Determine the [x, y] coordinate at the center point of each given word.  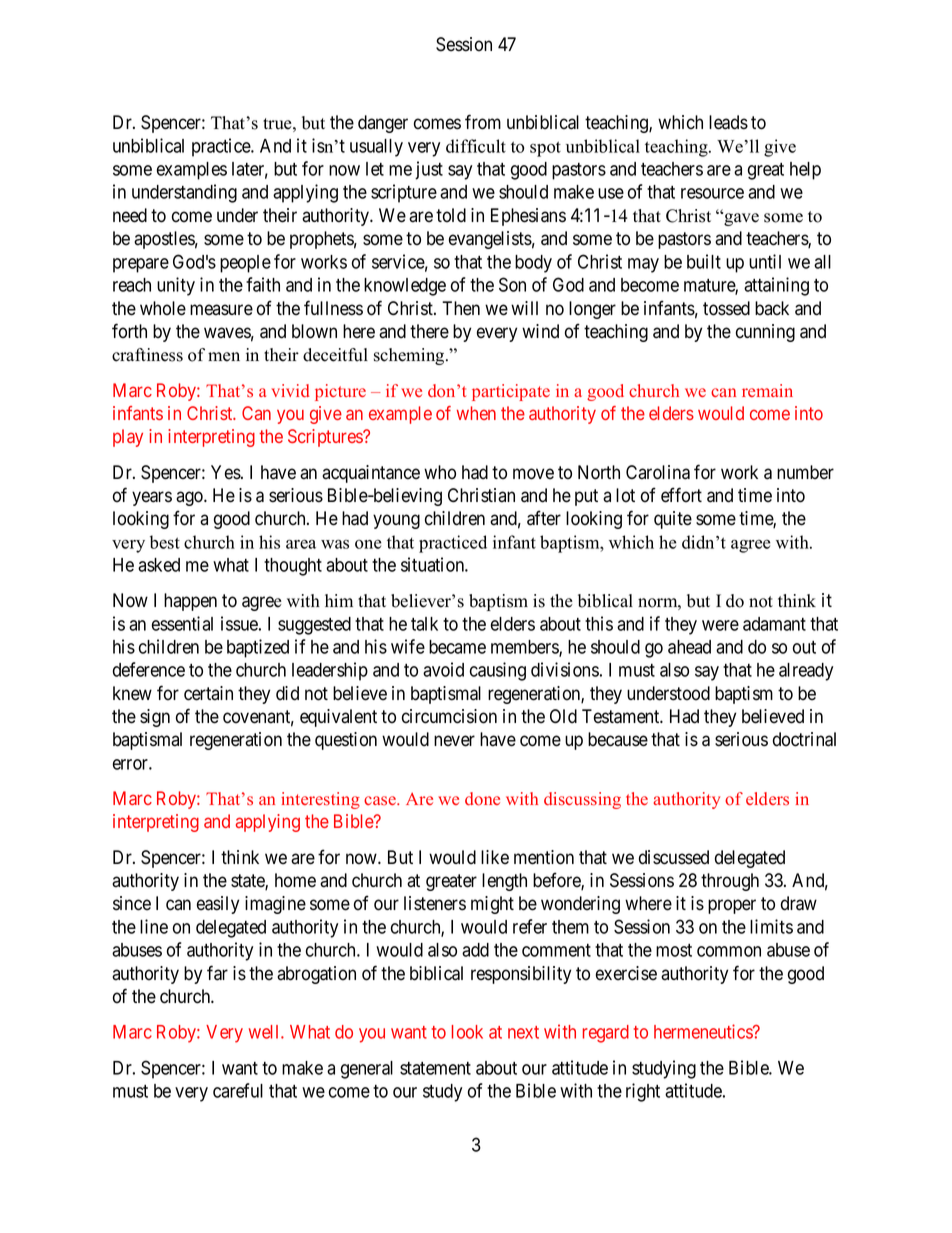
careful [238, 1090]
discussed [674, 857]
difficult [476, 146]
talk [424, 624]
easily [218, 905]
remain [767, 390]
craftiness [147, 355]
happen [190, 602]
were [720, 625]
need [130, 215]
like [495, 857]
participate [511, 392]
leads [728, 122]
